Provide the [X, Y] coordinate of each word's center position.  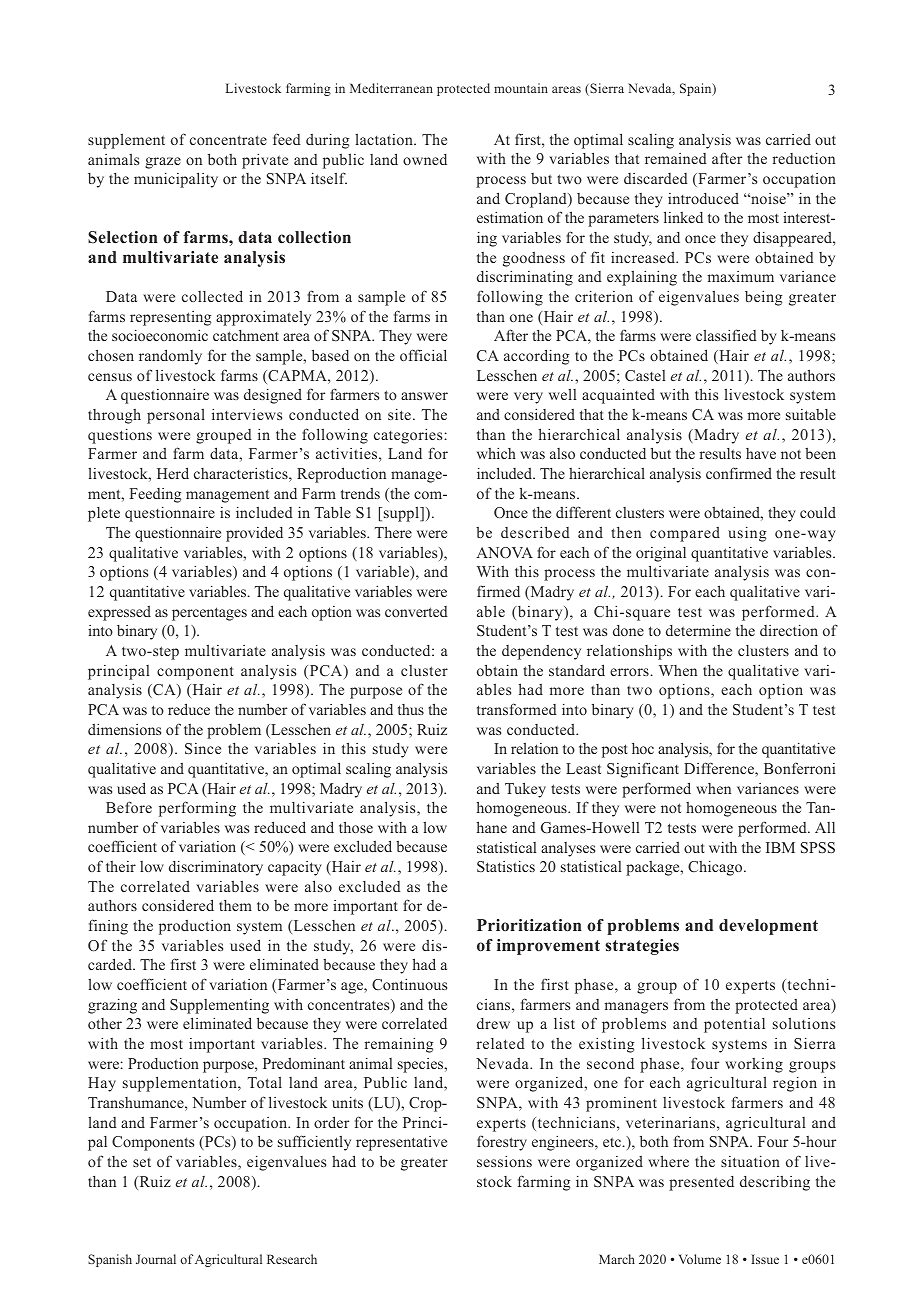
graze [163, 163]
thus [411, 709]
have [761, 453]
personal [176, 416]
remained [676, 158]
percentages [209, 614]
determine [698, 630]
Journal [156, 1259]
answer [424, 396]
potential [734, 1025]
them [235, 905]
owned [425, 159]
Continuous [409, 984]
